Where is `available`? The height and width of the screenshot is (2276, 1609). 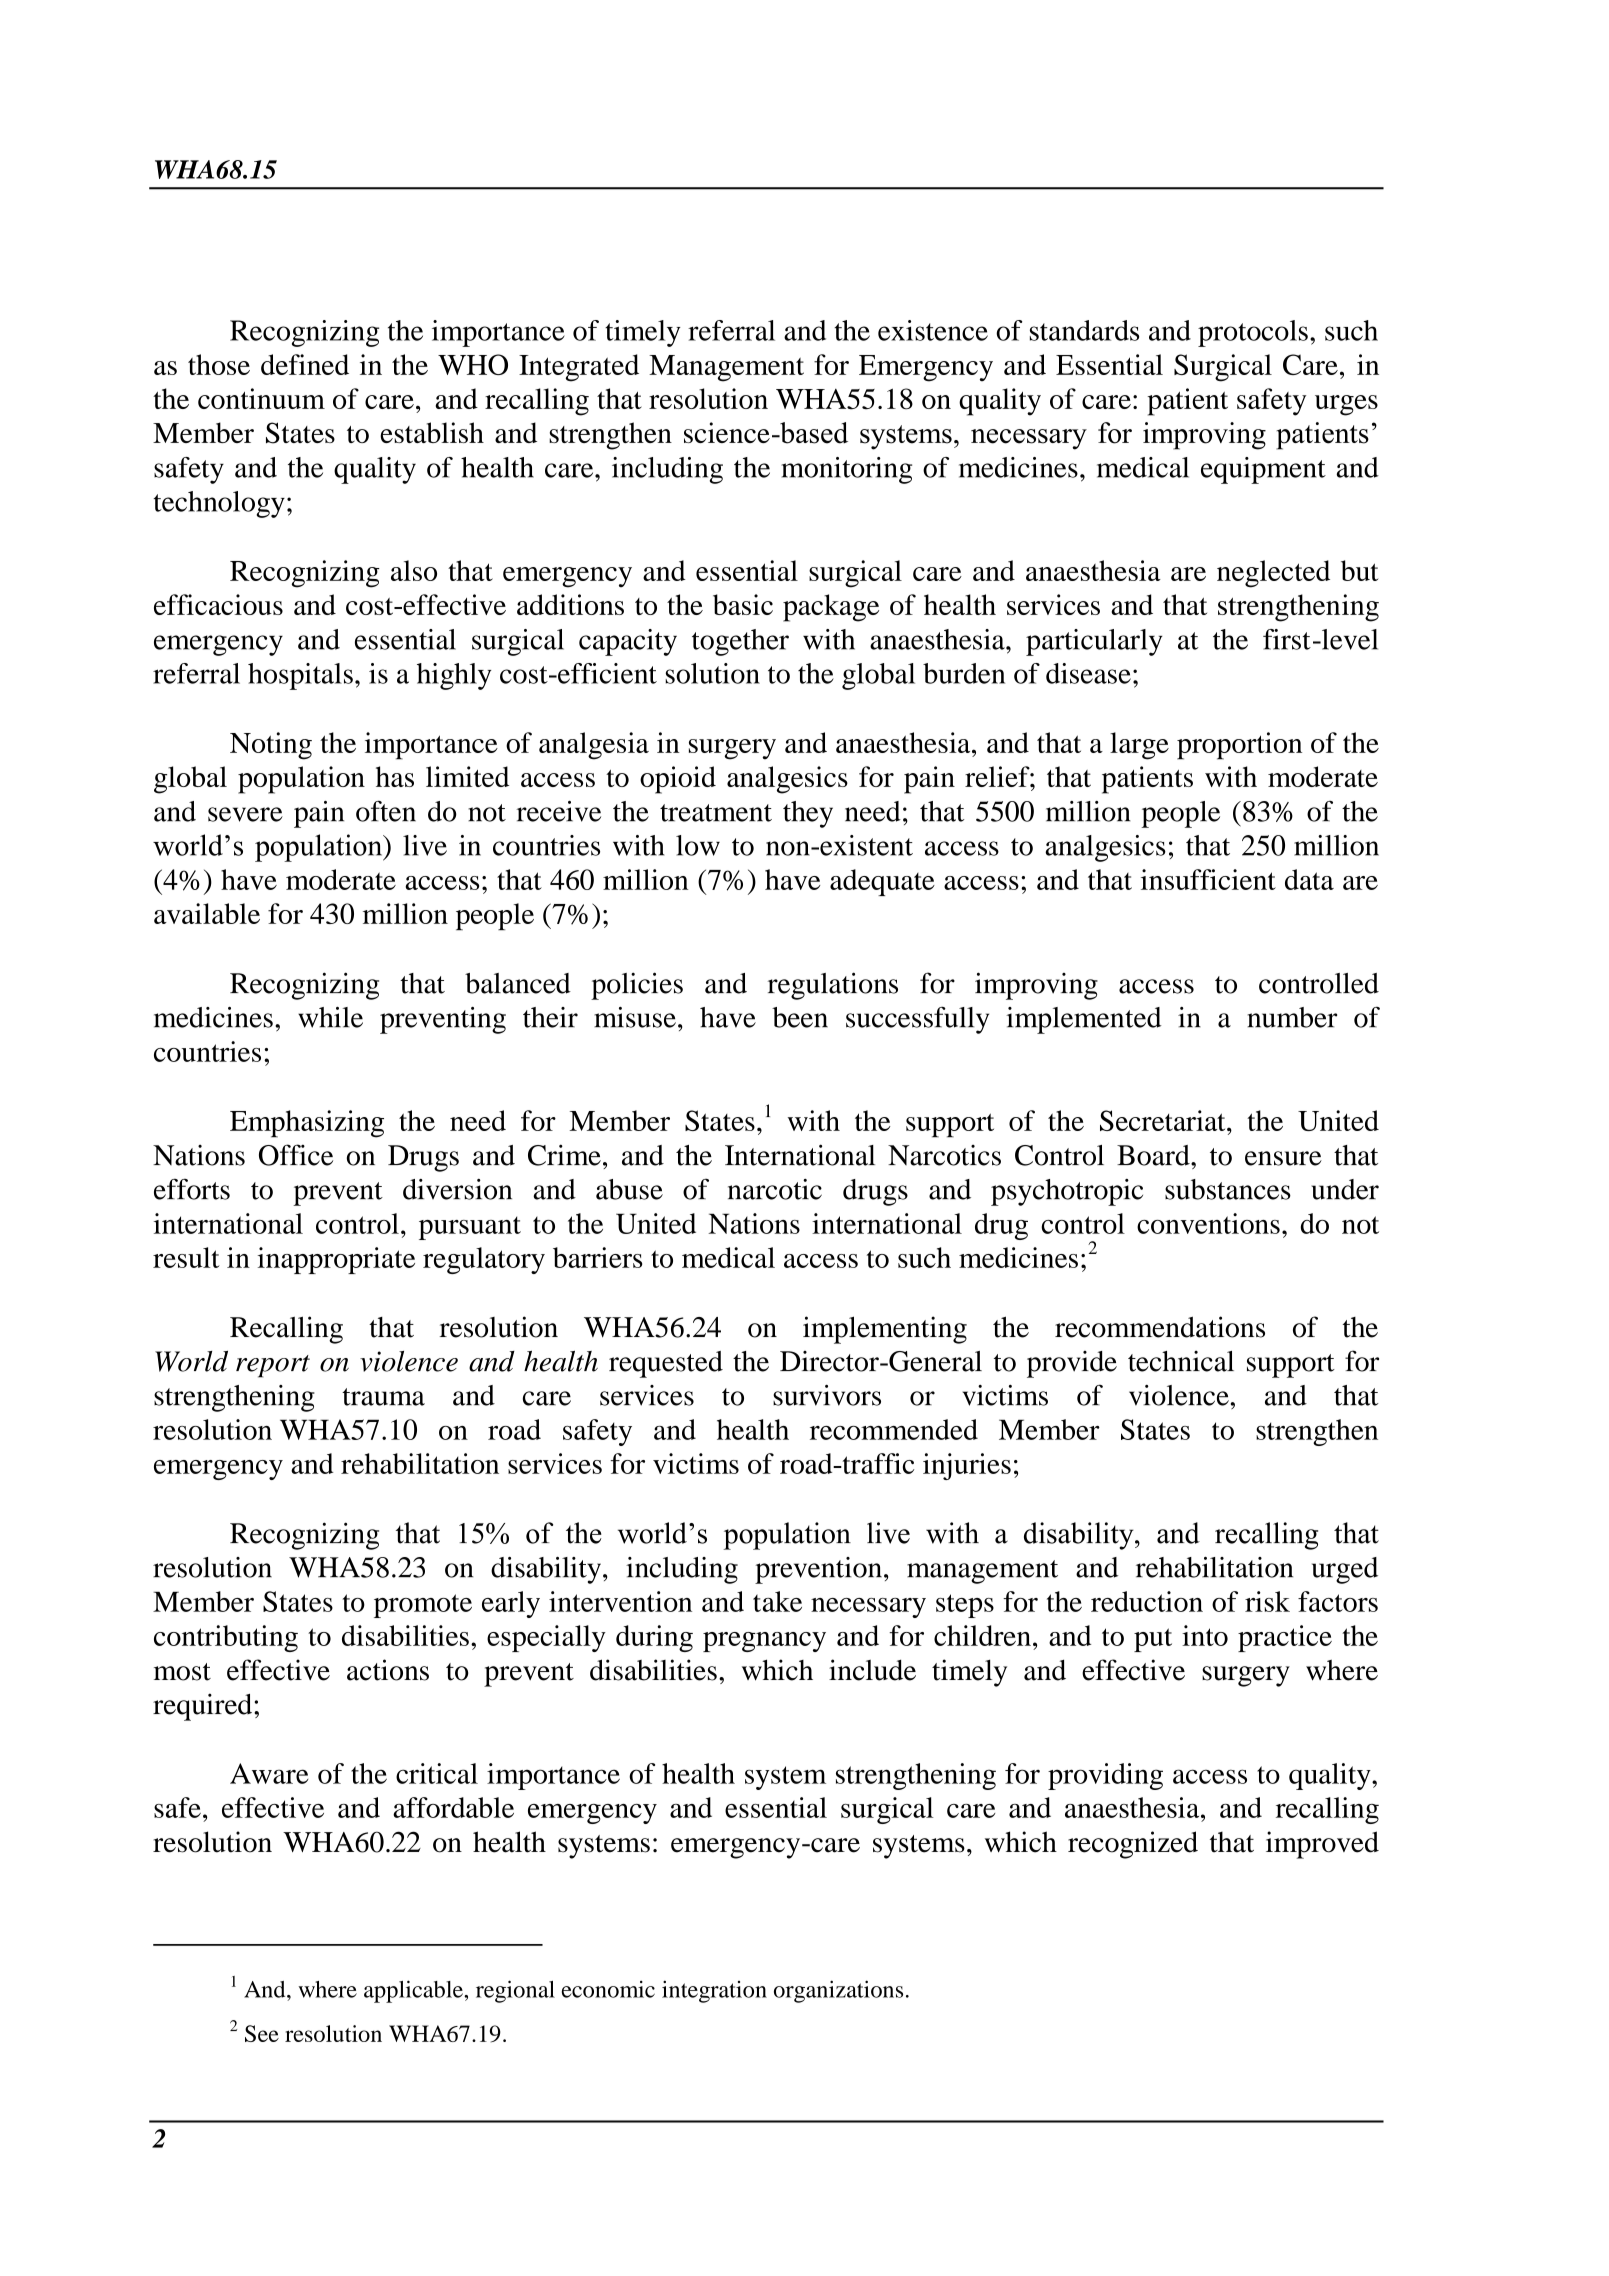 available is located at coordinates (207, 913).
